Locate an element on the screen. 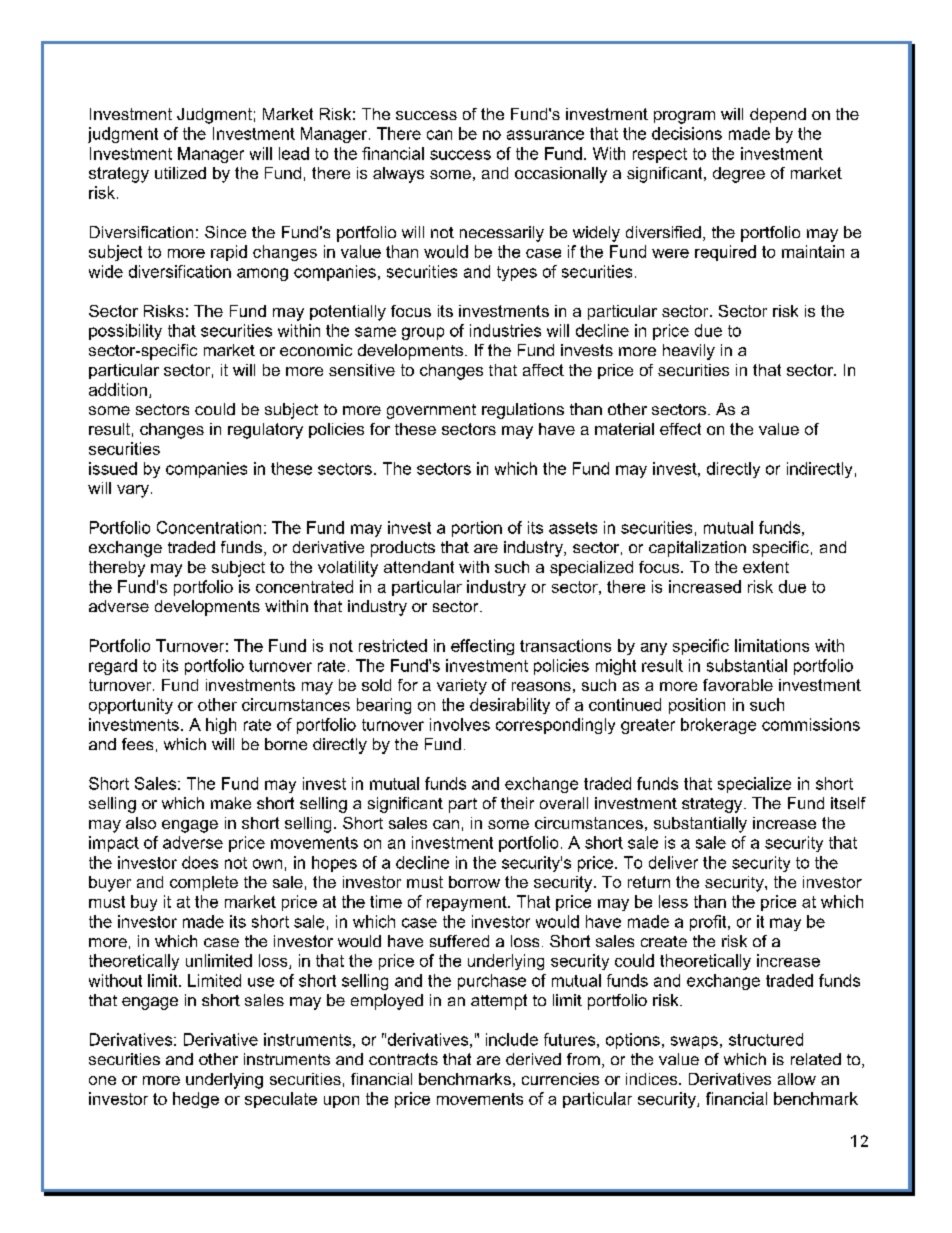 The width and height of the screenshot is (952, 1233). involves is located at coordinates (460, 724).
